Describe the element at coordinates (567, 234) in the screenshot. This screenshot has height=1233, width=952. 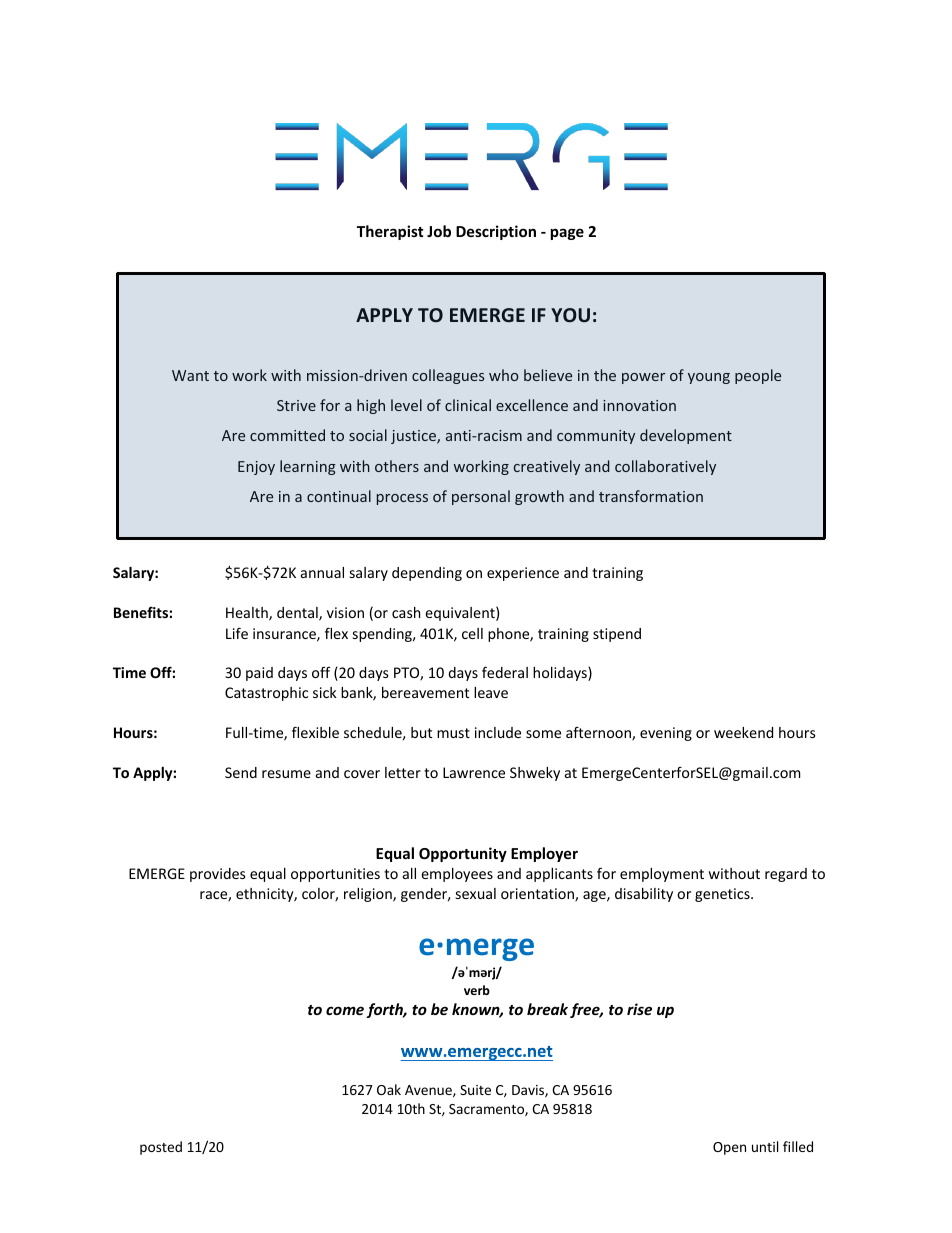
I see `page` at that location.
